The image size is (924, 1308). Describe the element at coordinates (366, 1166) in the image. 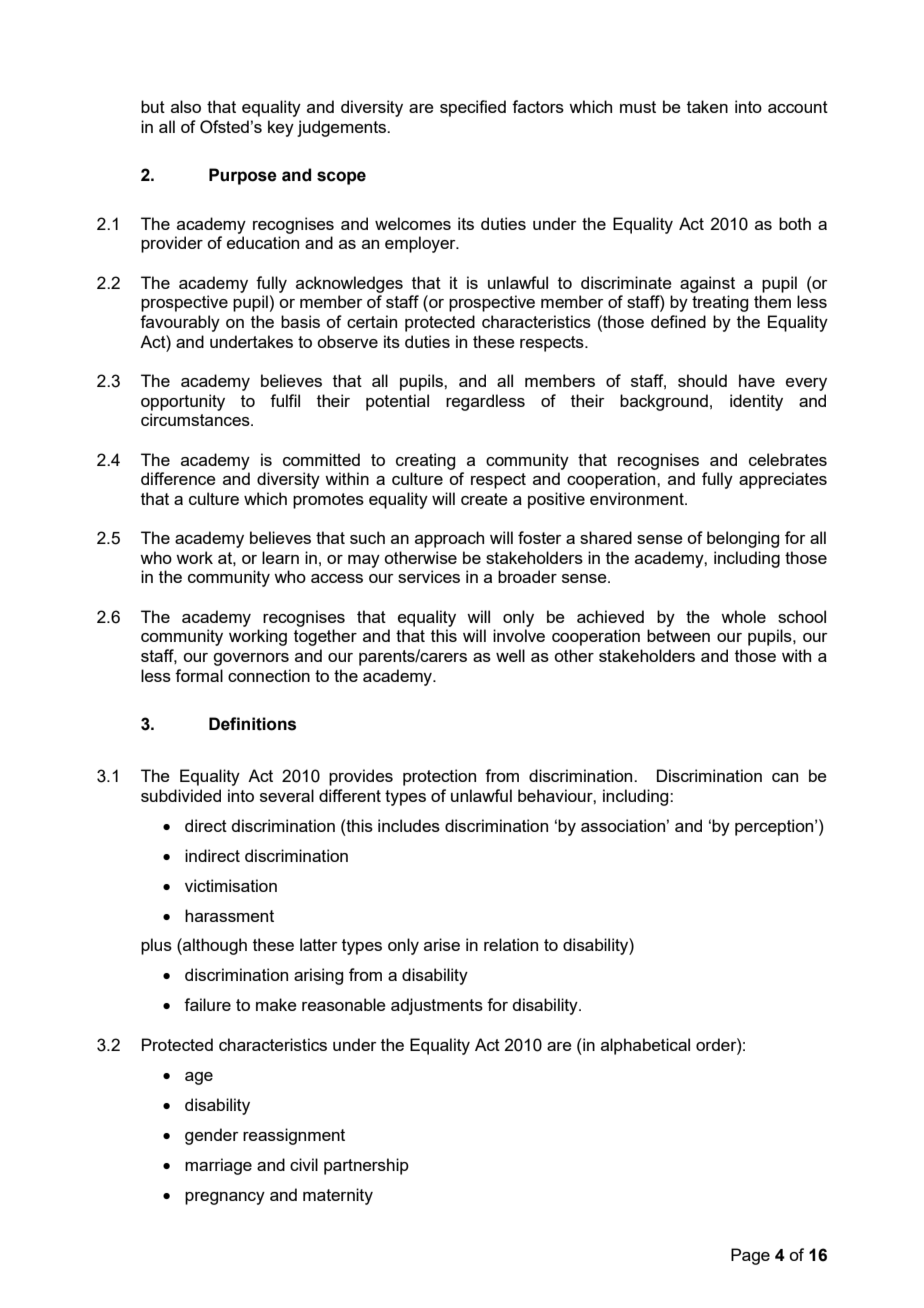

I see `partnership` at that location.
